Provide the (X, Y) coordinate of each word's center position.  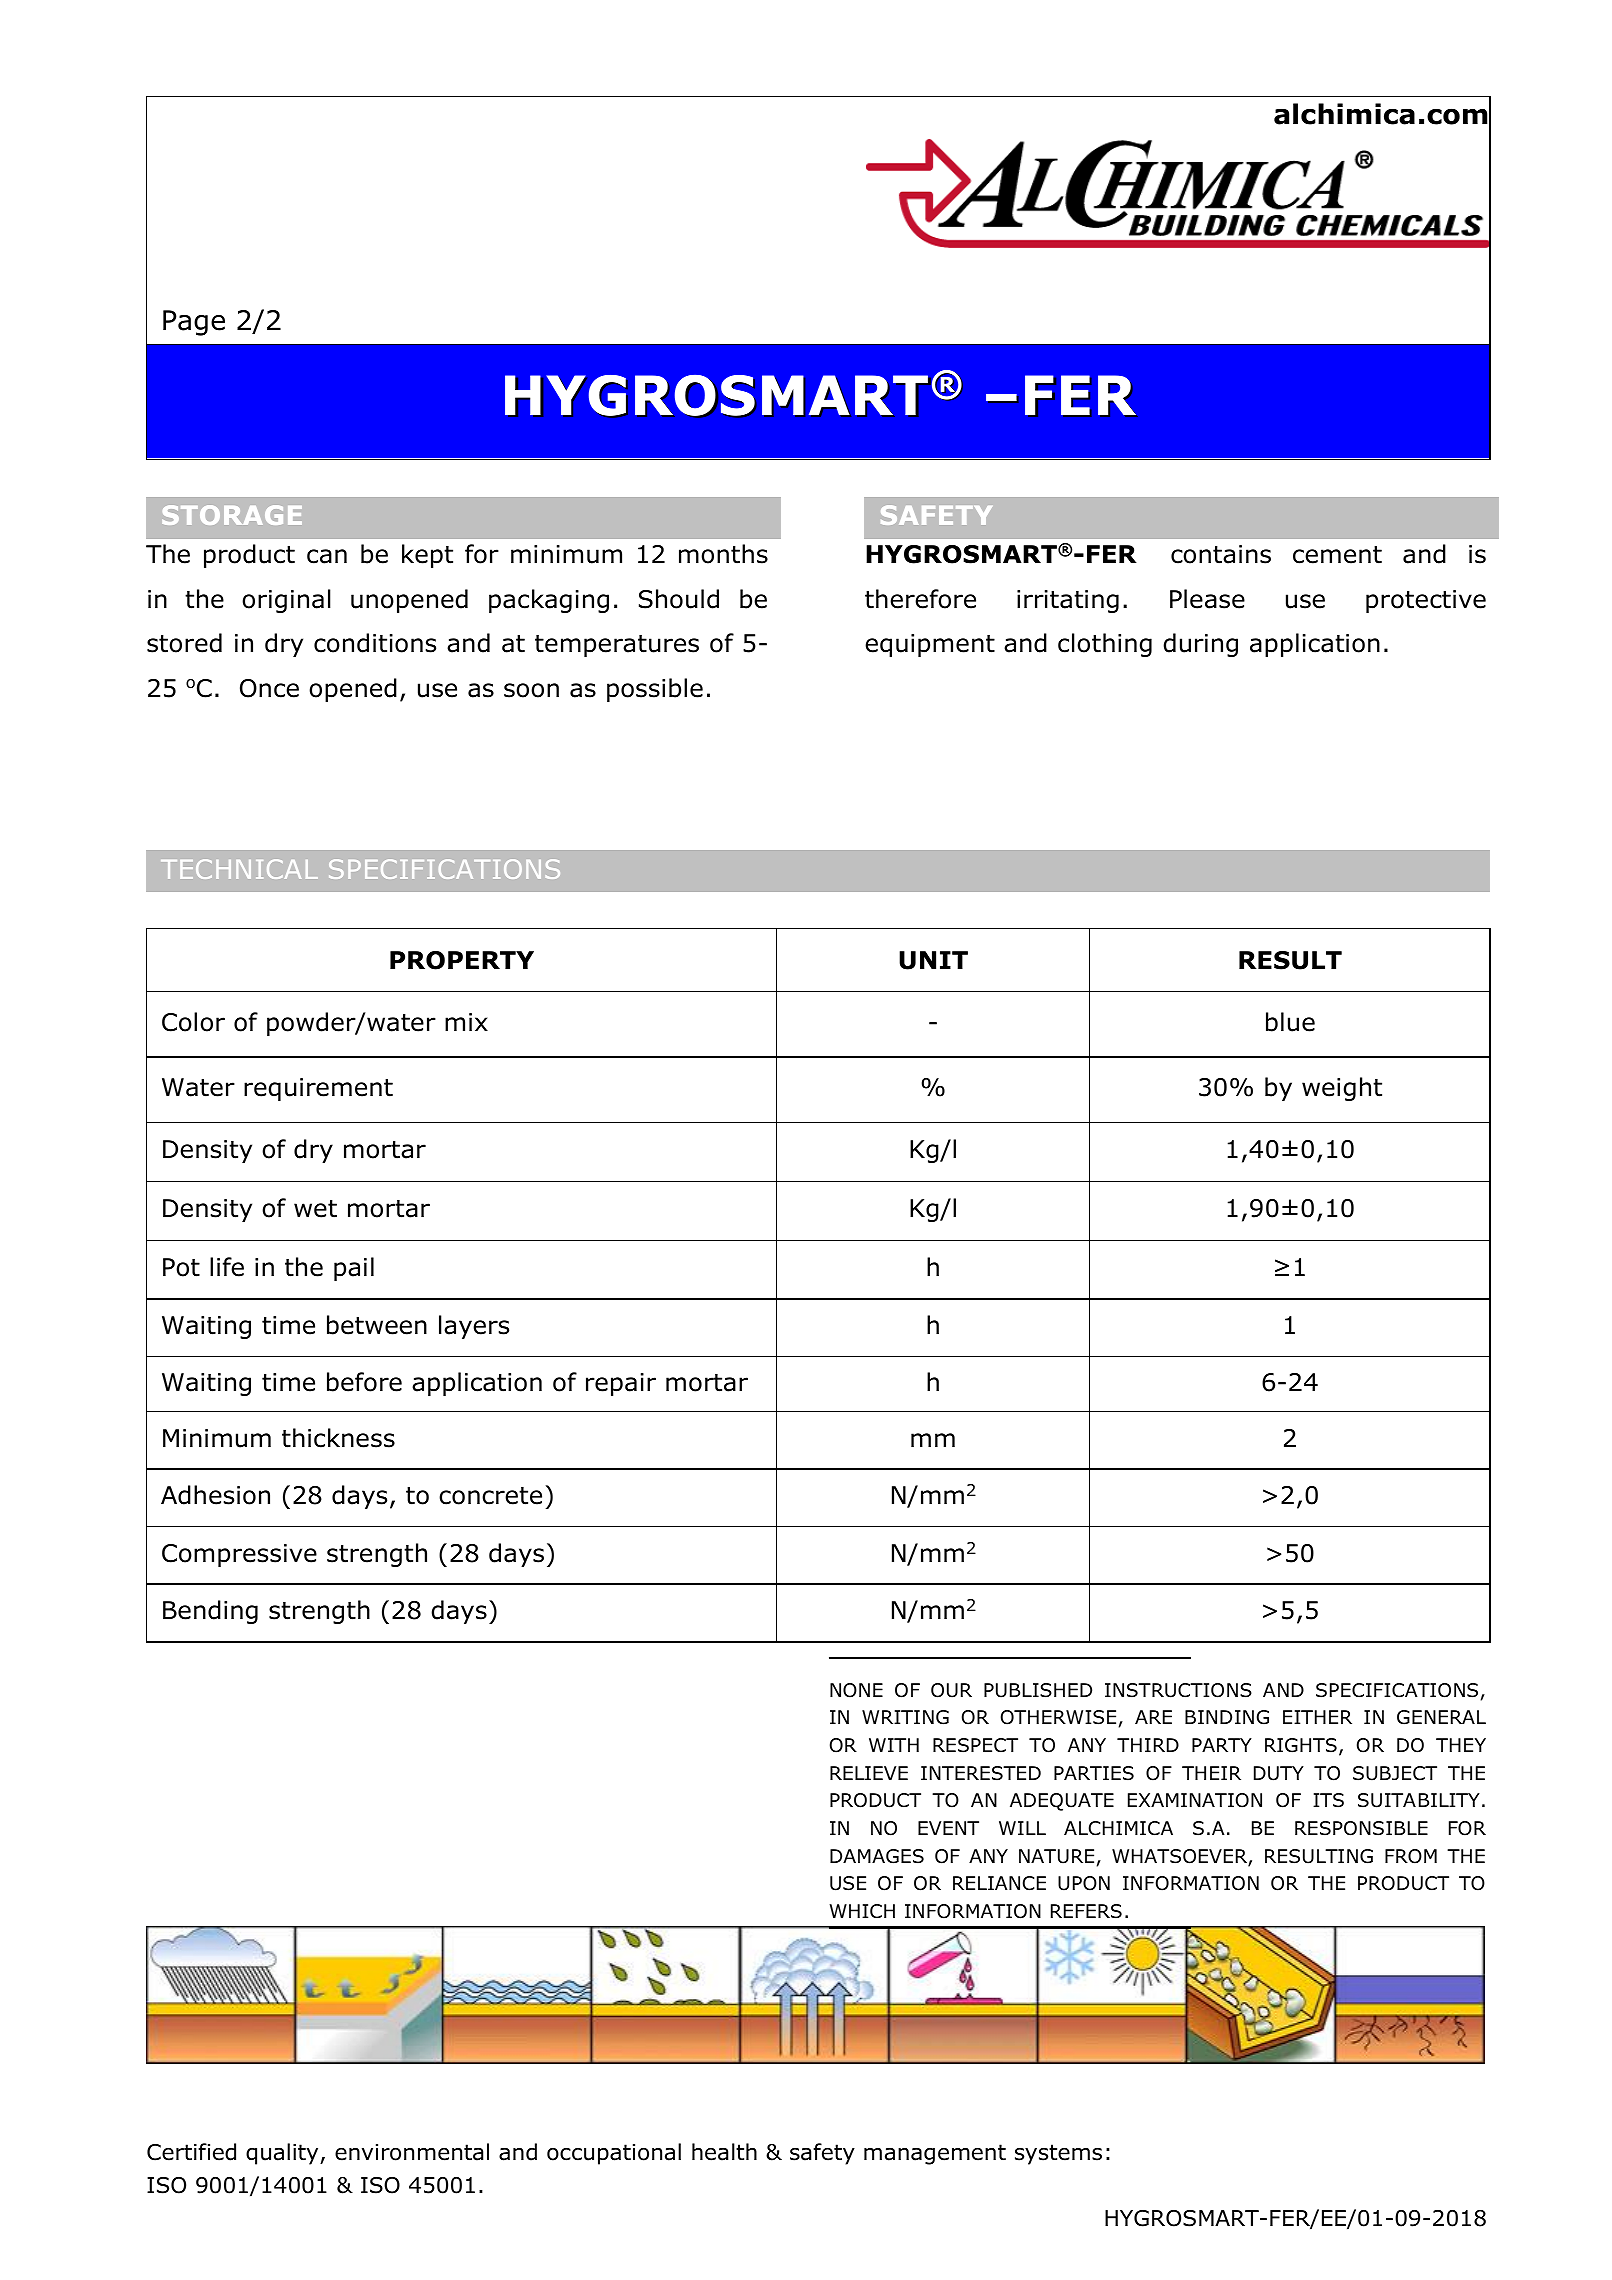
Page (194, 323)
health (724, 2152)
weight (1342, 1089)
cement (1337, 555)
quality (283, 2154)
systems (1058, 2154)
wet (315, 1209)
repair (621, 1384)
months (723, 554)
